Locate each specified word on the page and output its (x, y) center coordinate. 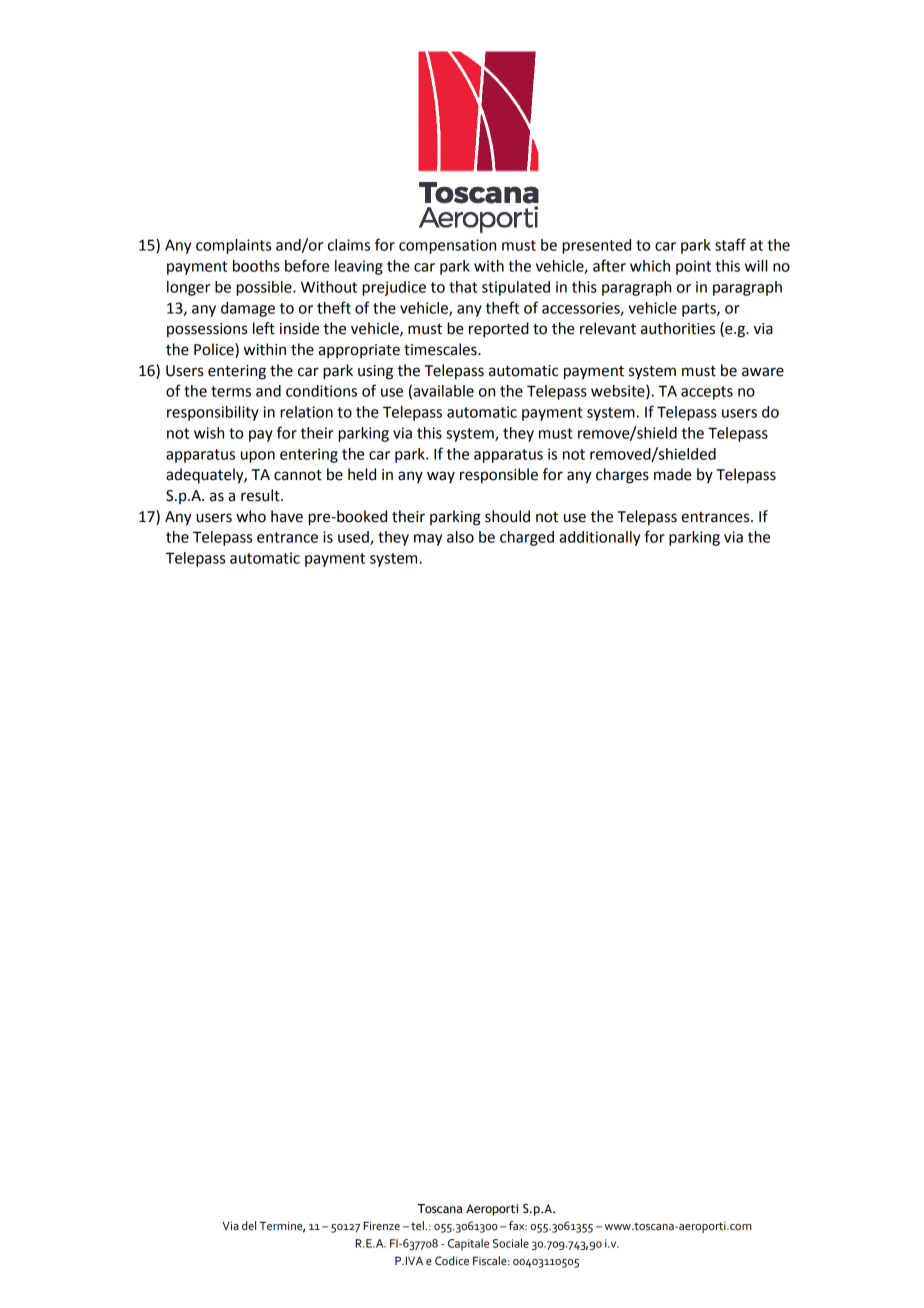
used (354, 538)
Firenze (381, 1226)
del (249, 1226)
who (251, 516)
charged (527, 538)
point (693, 267)
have (287, 516)
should (507, 516)
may (428, 540)
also (460, 537)
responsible (499, 475)
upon (258, 457)
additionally (599, 538)
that (463, 287)
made (673, 474)
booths (256, 266)
